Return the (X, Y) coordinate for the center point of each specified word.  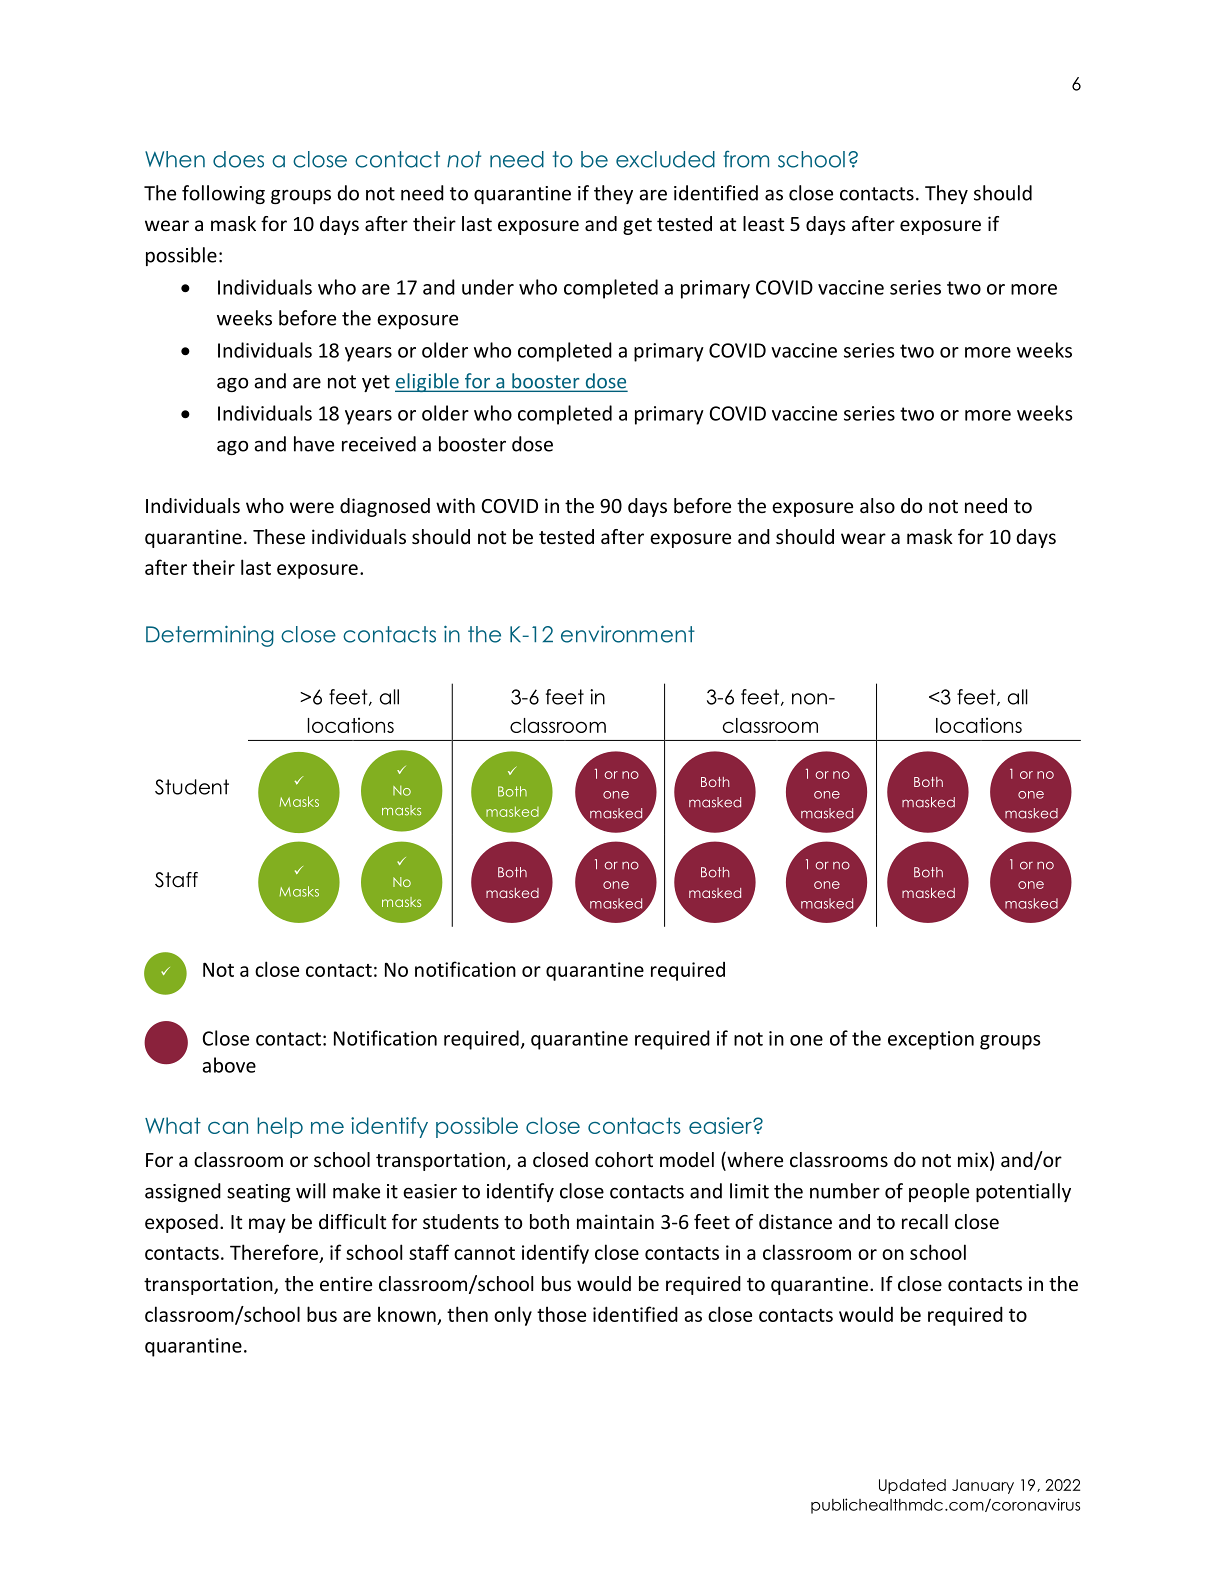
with (455, 505)
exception (931, 1040)
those (561, 1314)
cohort (624, 1159)
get (637, 226)
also (877, 505)
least (763, 223)
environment (628, 634)
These (279, 536)
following (223, 194)
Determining (210, 636)
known (407, 1314)
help (280, 1127)
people (939, 1192)
